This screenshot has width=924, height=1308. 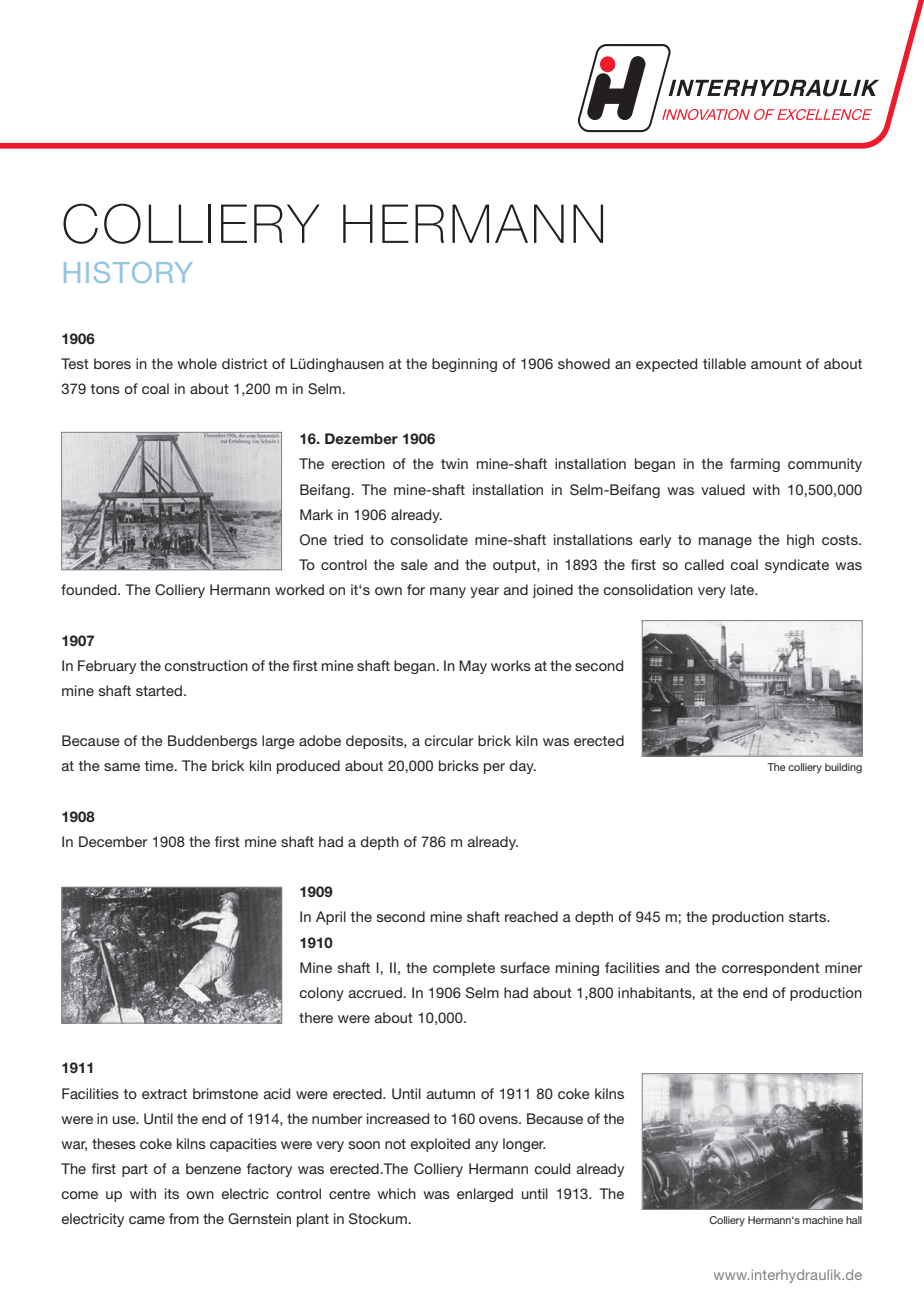 I want to click on machine, so click(x=823, y=1220).
